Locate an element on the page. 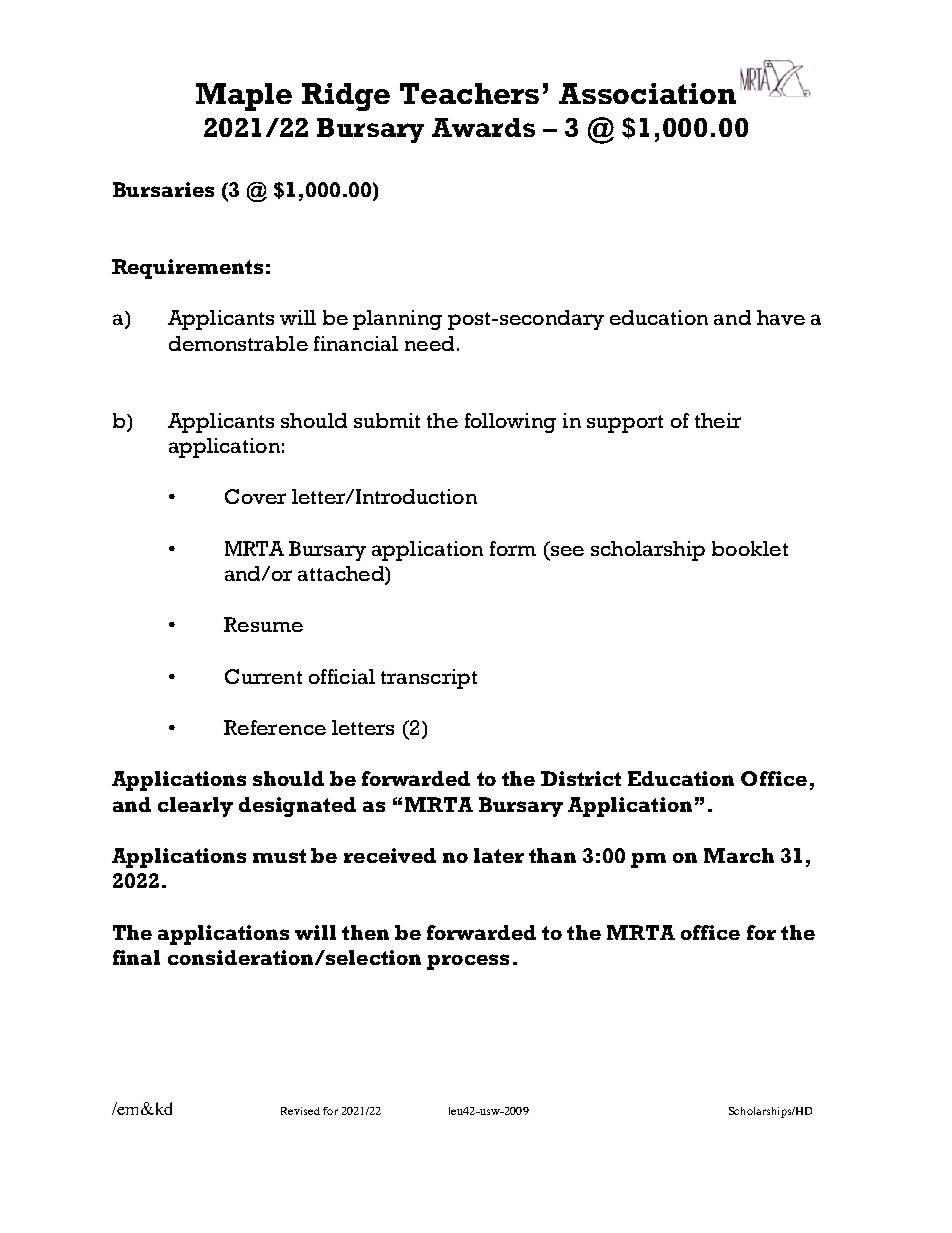  Maple is located at coordinates (244, 97).
